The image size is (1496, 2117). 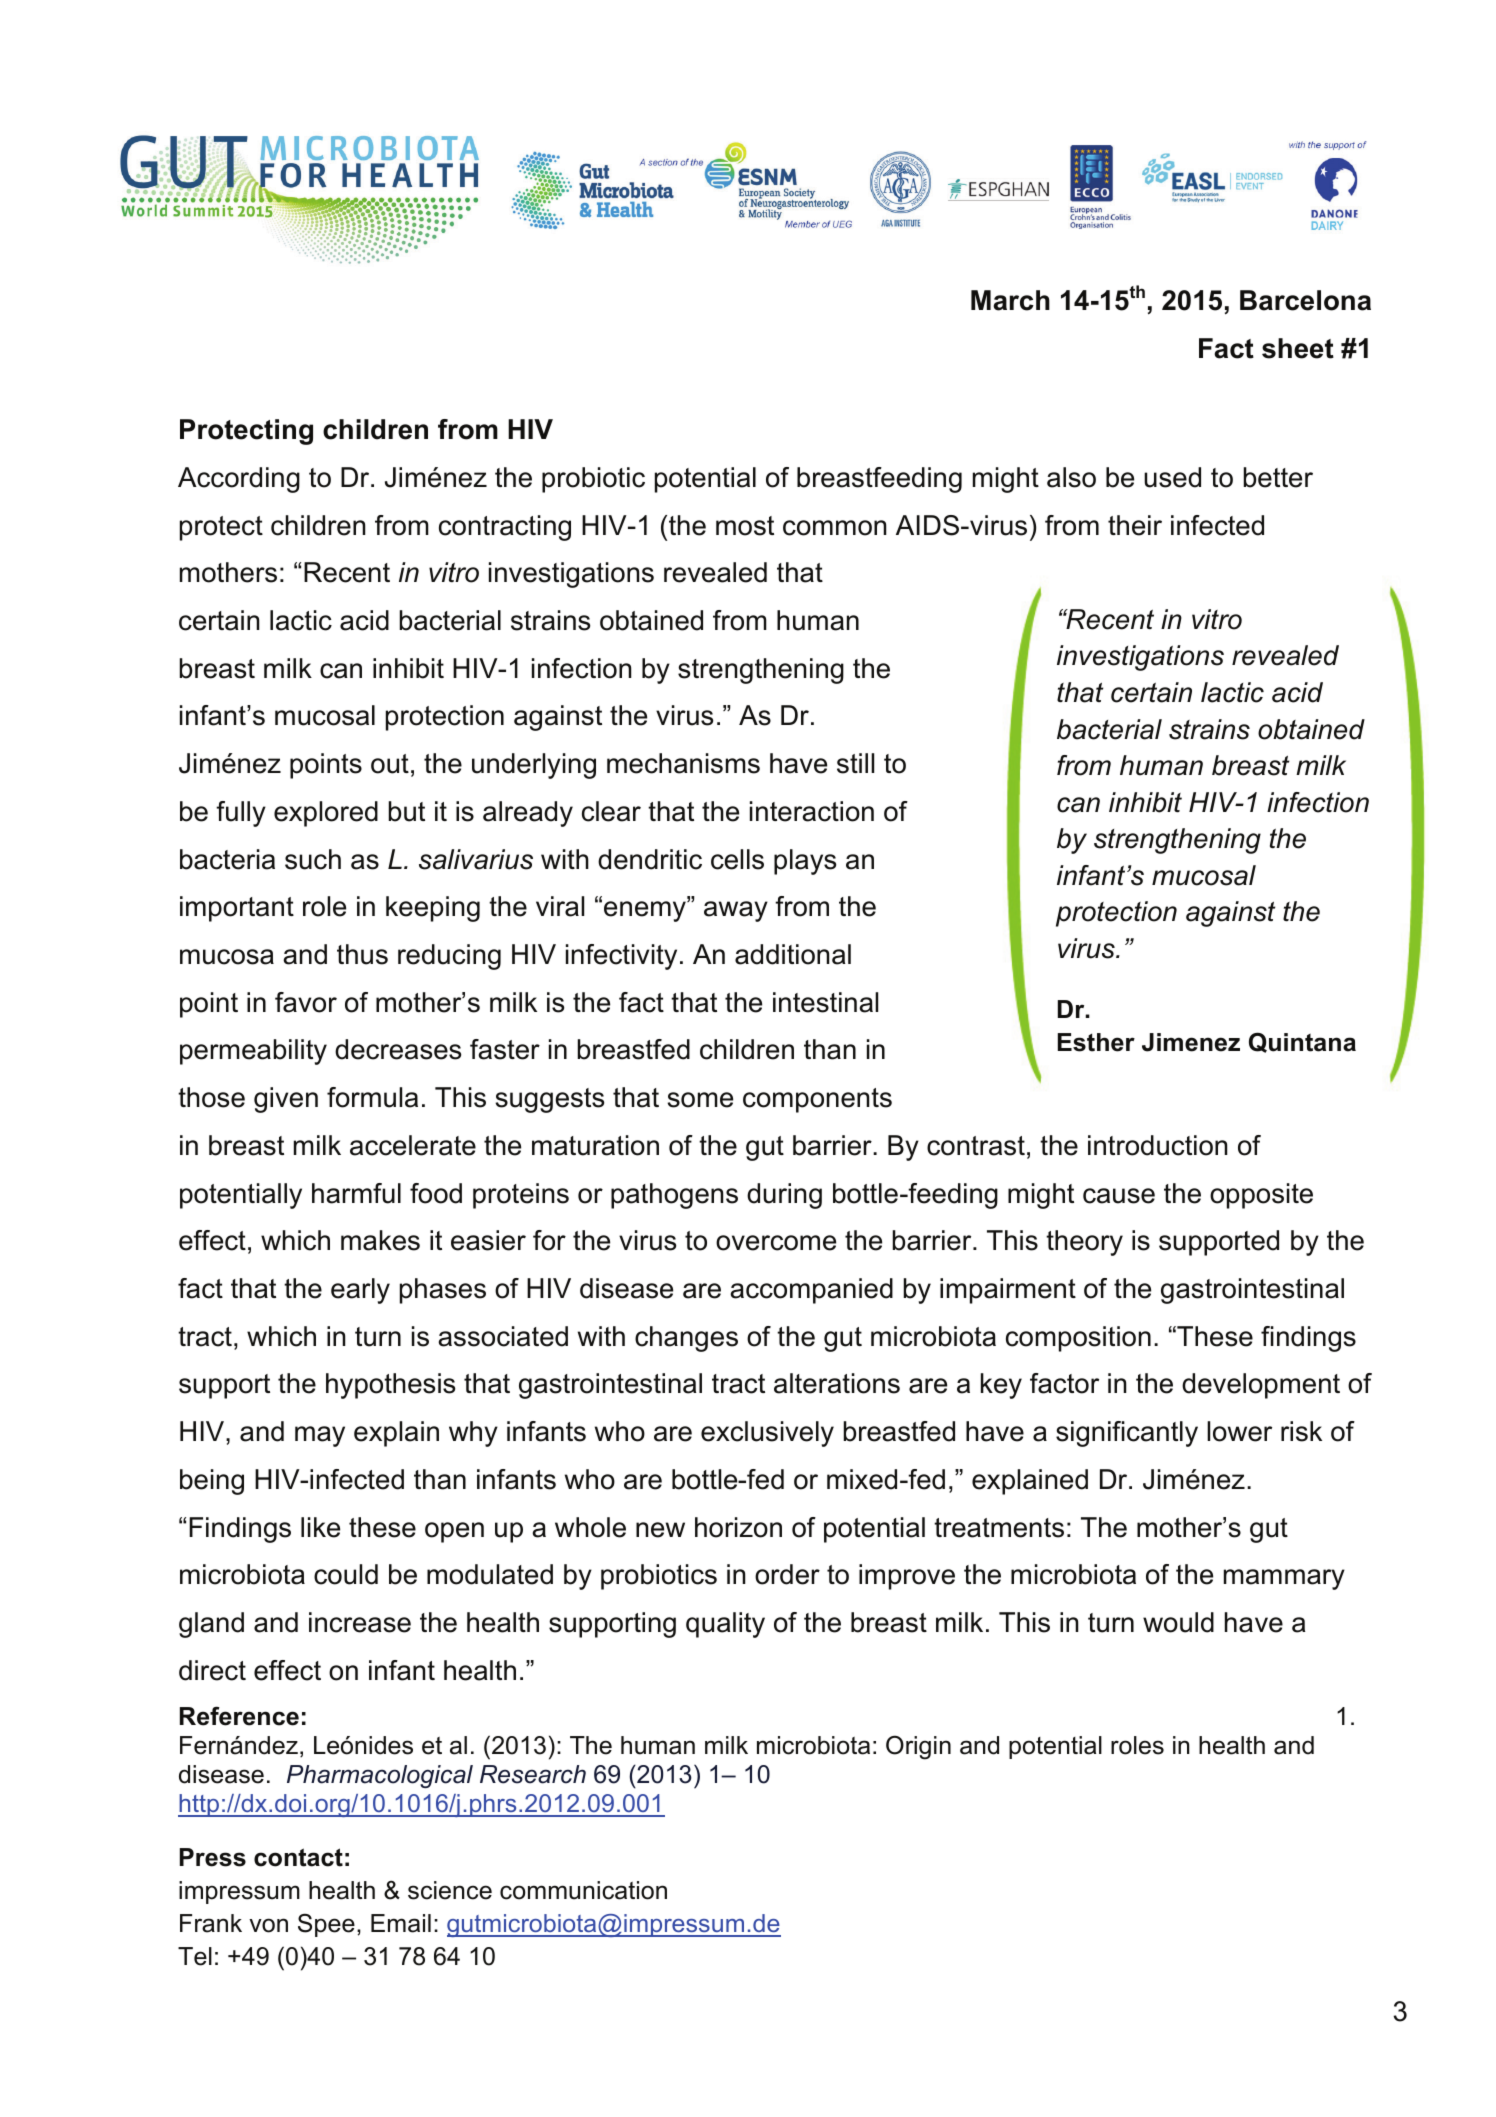 What do you see at coordinates (683, 763) in the screenshot?
I see `mechanisms` at bounding box center [683, 763].
